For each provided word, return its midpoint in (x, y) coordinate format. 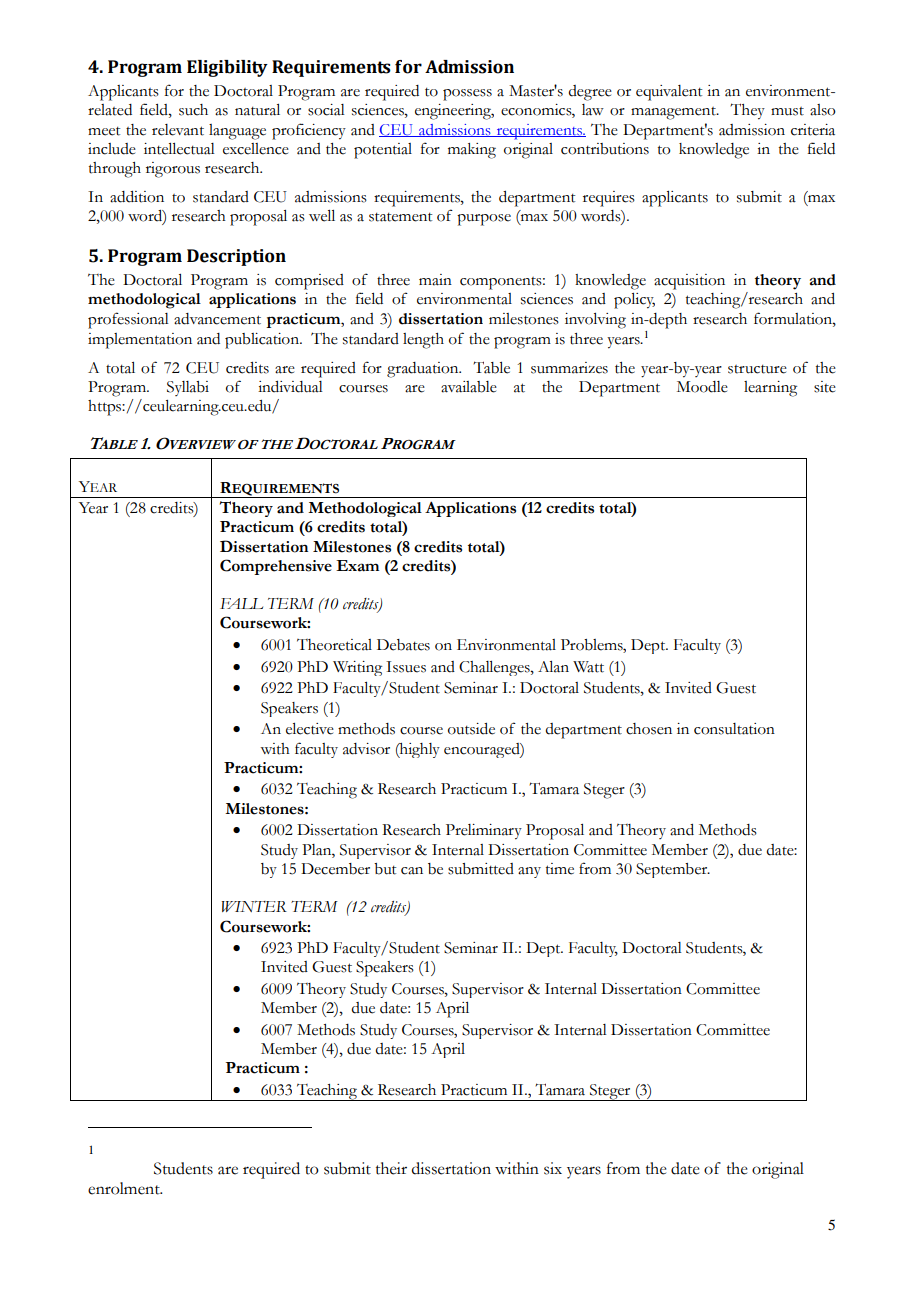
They (747, 111)
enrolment (125, 1188)
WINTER (254, 906)
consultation (734, 729)
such (193, 110)
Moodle (702, 387)
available (469, 387)
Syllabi (188, 388)
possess (467, 95)
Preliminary (484, 832)
